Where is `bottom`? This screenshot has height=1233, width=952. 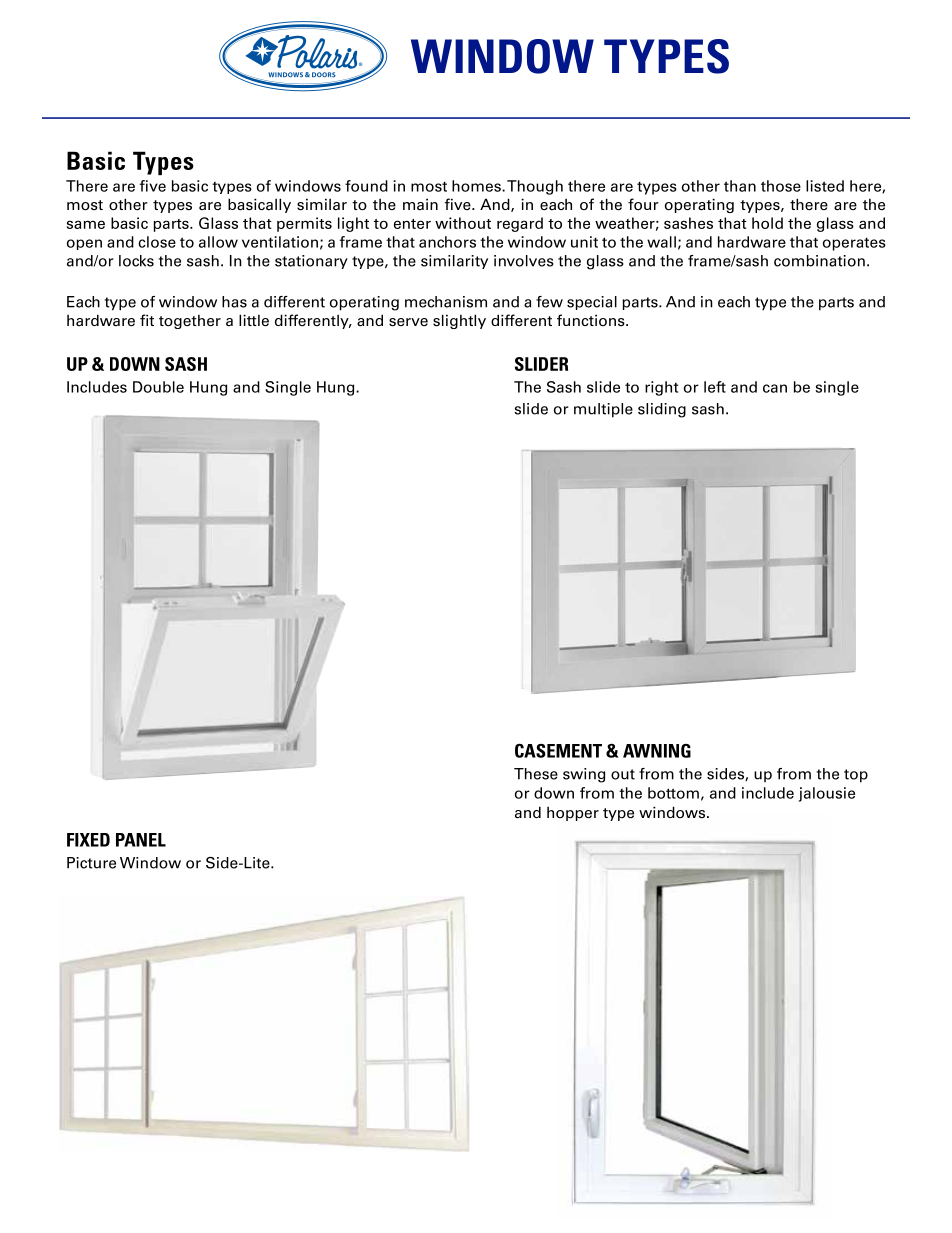 bottom is located at coordinates (673, 793).
